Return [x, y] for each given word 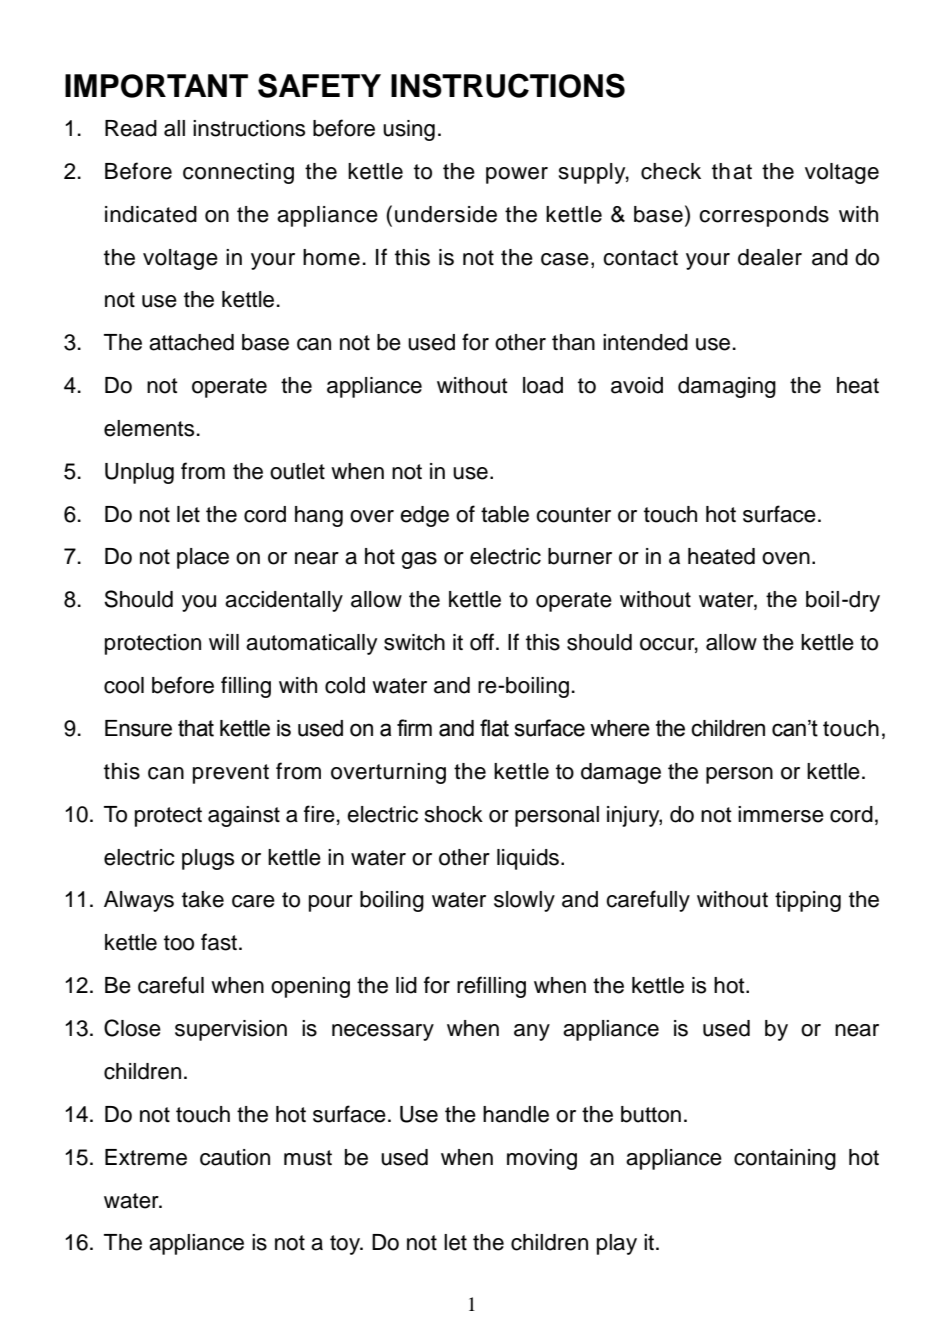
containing [785, 1159]
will [224, 642]
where [620, 728]
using [409, 130]
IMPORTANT [156, 86]
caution [235, 1157]
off [482, 642]
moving [542, 1159]
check [671, 171]
